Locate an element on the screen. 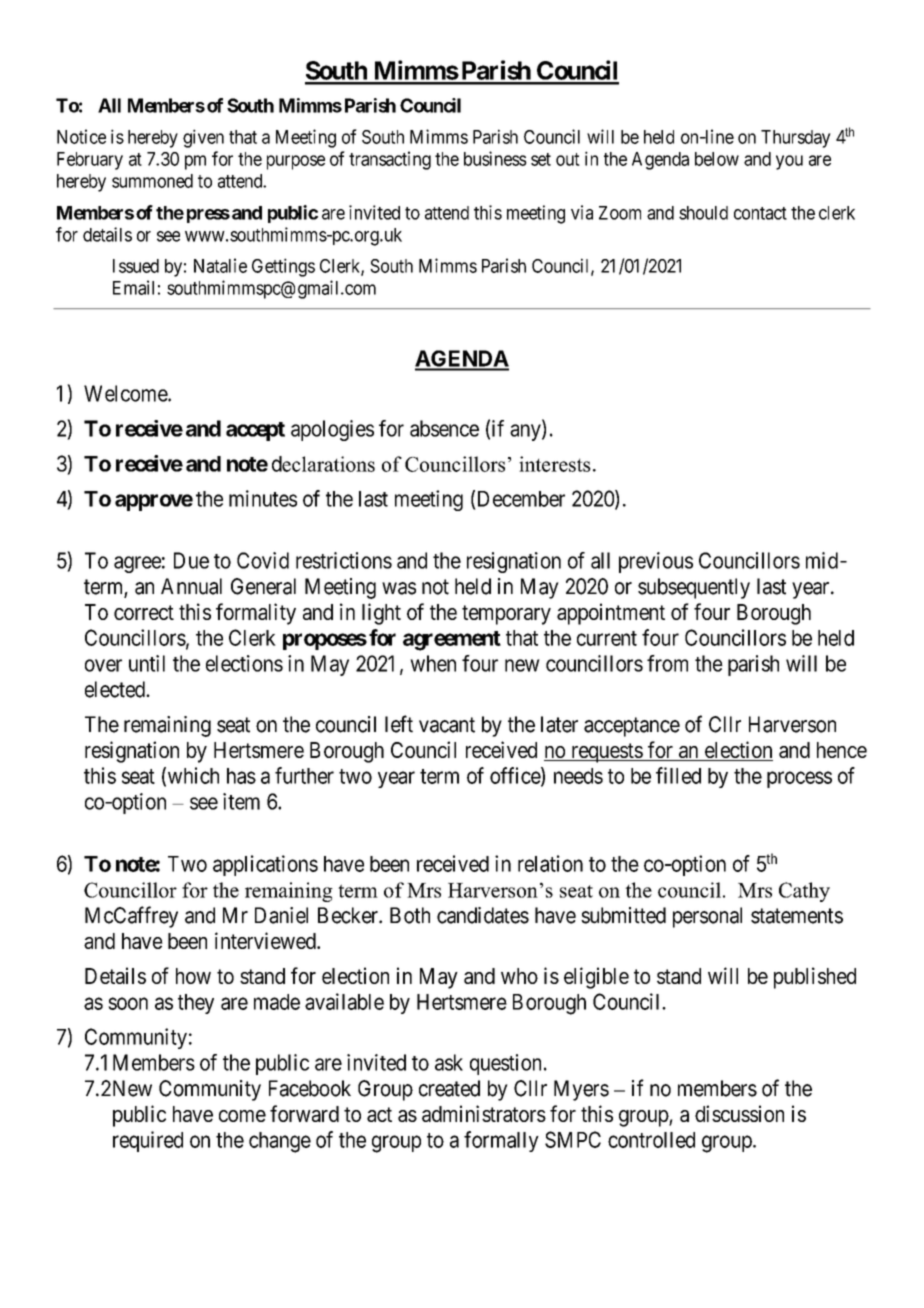 The height and width of the screenshot is (1308, 924). summoned is located at coordinates (152, 181).
